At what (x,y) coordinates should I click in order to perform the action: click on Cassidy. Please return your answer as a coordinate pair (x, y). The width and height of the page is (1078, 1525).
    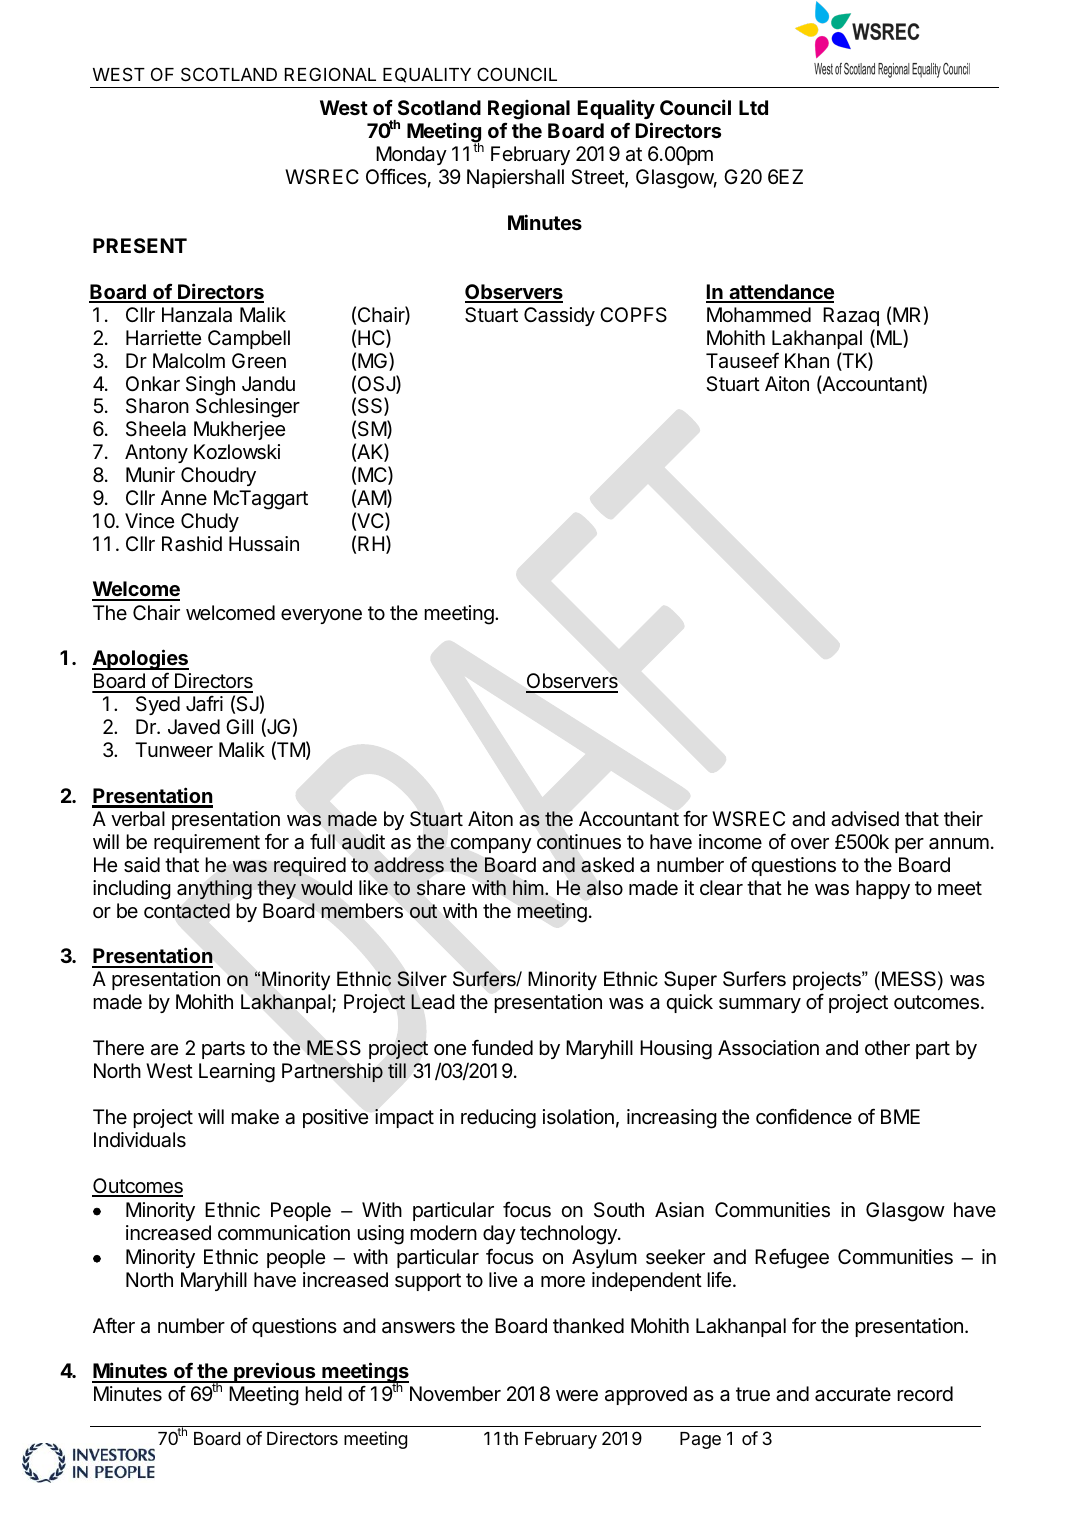
    Looking at the image, I should click on (559, 316).
